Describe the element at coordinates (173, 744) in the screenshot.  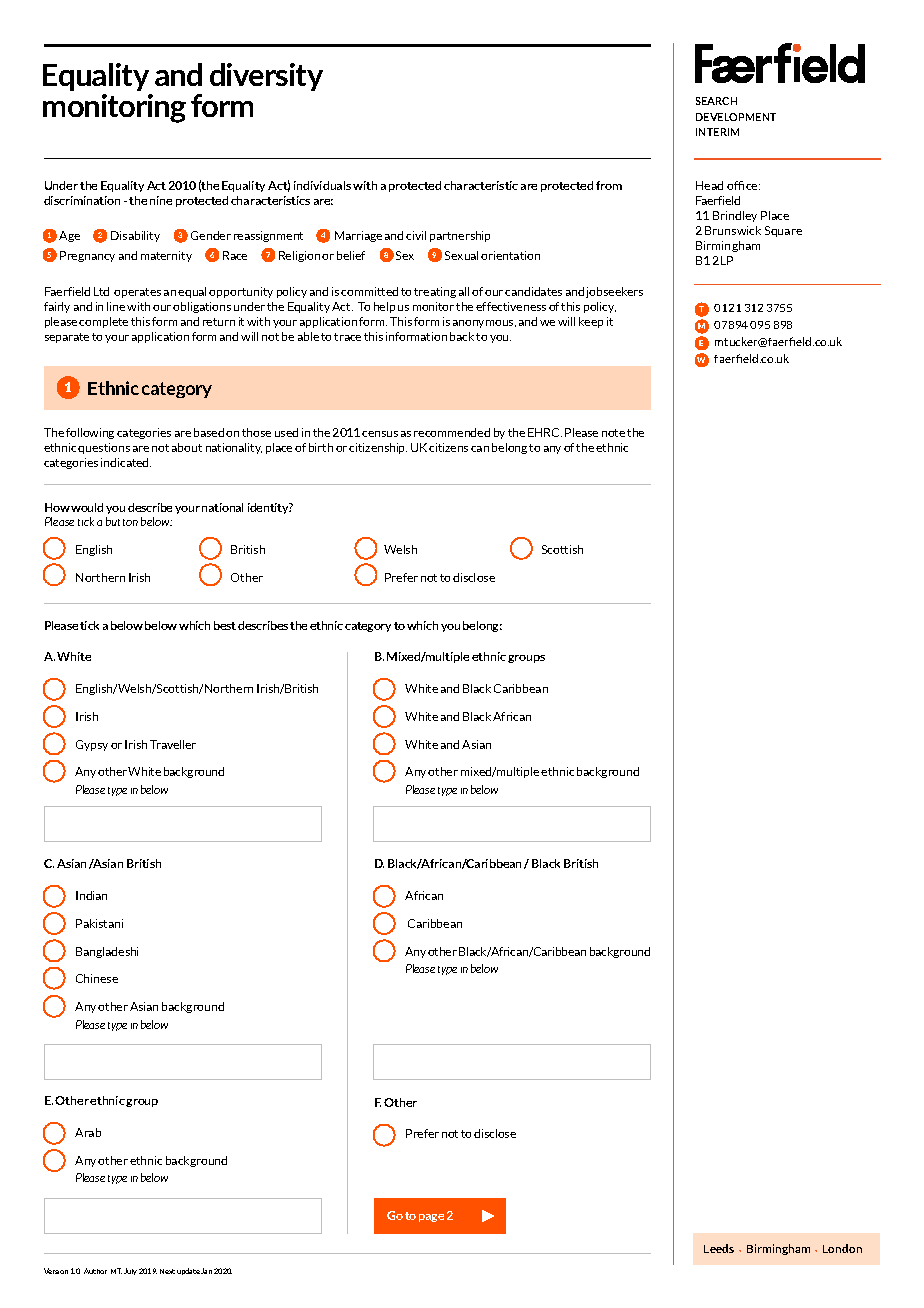
I see `Traveller` at that location.
